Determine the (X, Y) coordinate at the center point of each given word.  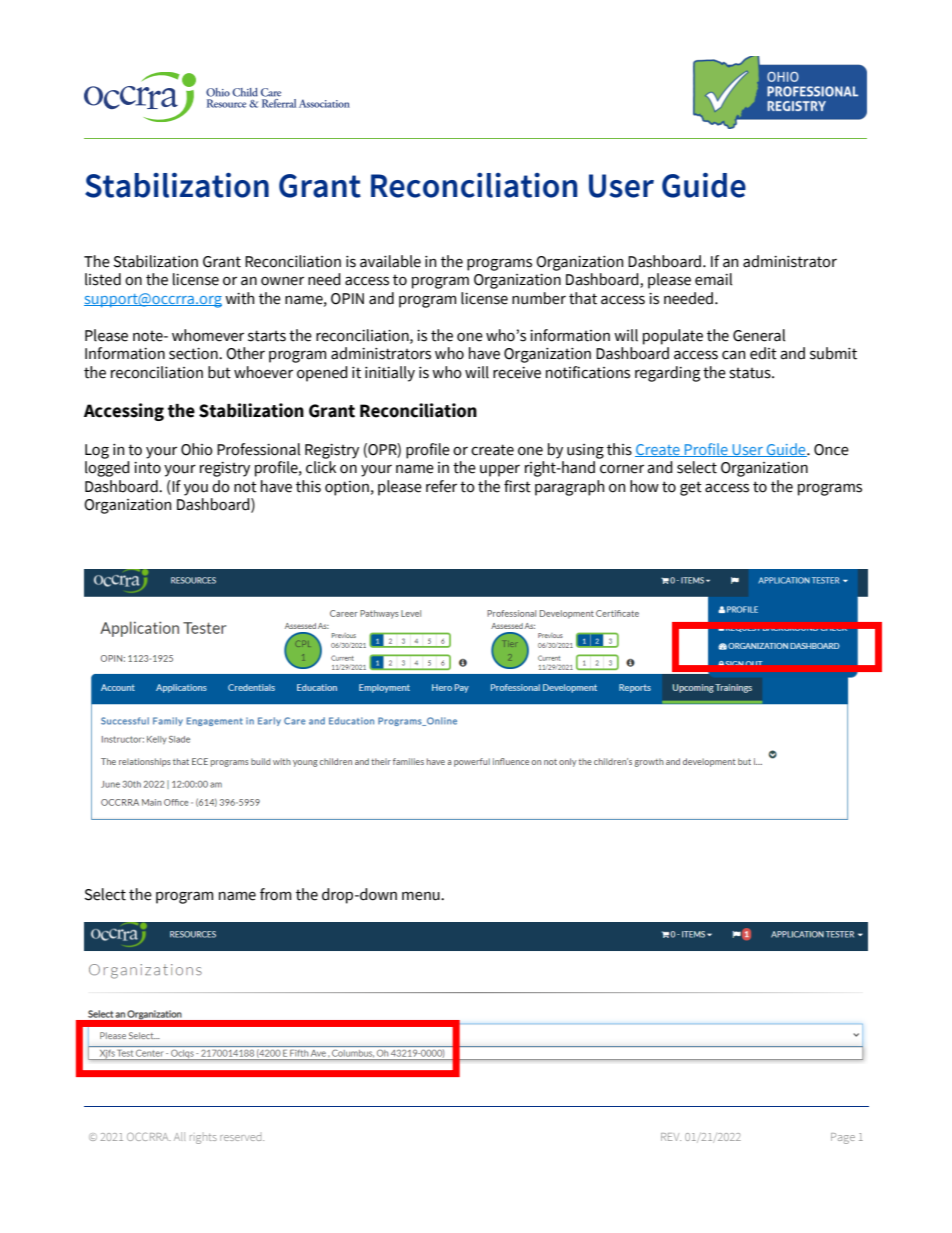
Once (831, 450)
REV (671, 1137)
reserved (242, 1138)
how (644, 486)
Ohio (197, 449)
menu (422, 896)
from (275, 894)
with (240, 298)
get (691, 488)
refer (441, 486)
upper (500, 470)
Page (843, 1138)
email (713, 279)
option (347, 488)
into (147, 468)
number (539, 298)
